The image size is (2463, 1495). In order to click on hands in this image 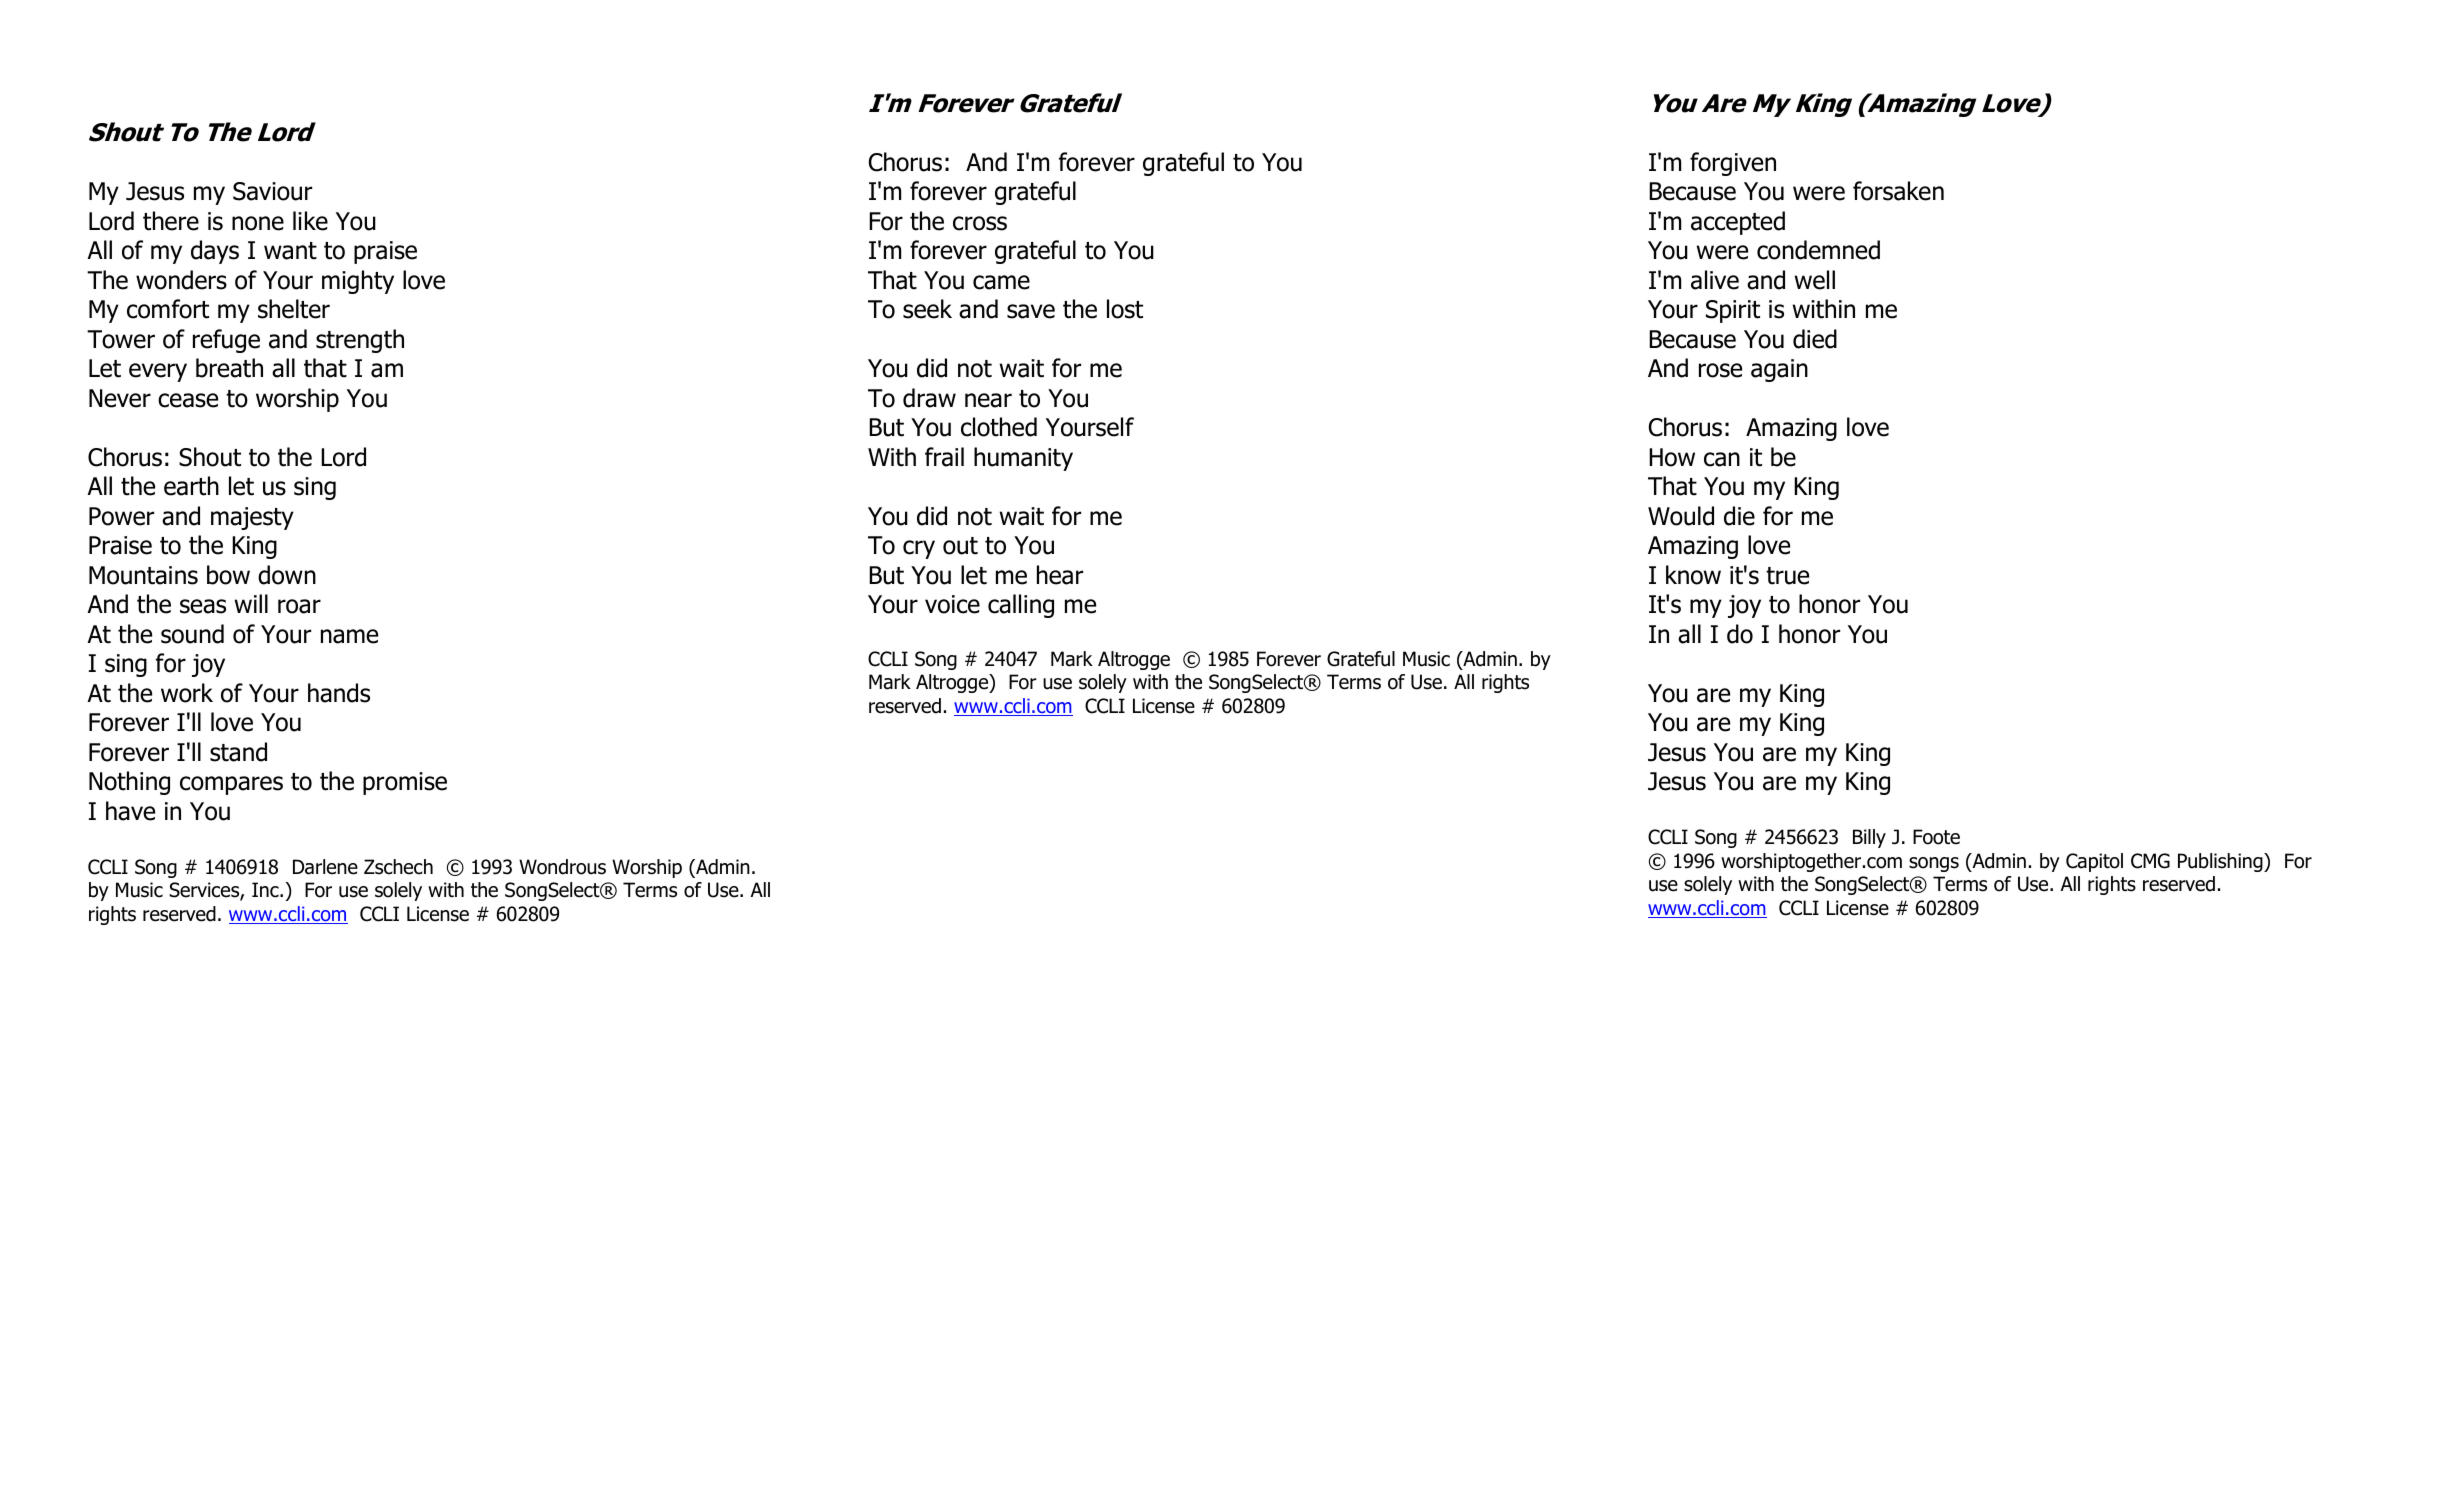, I will do `click(339, 693)`.
